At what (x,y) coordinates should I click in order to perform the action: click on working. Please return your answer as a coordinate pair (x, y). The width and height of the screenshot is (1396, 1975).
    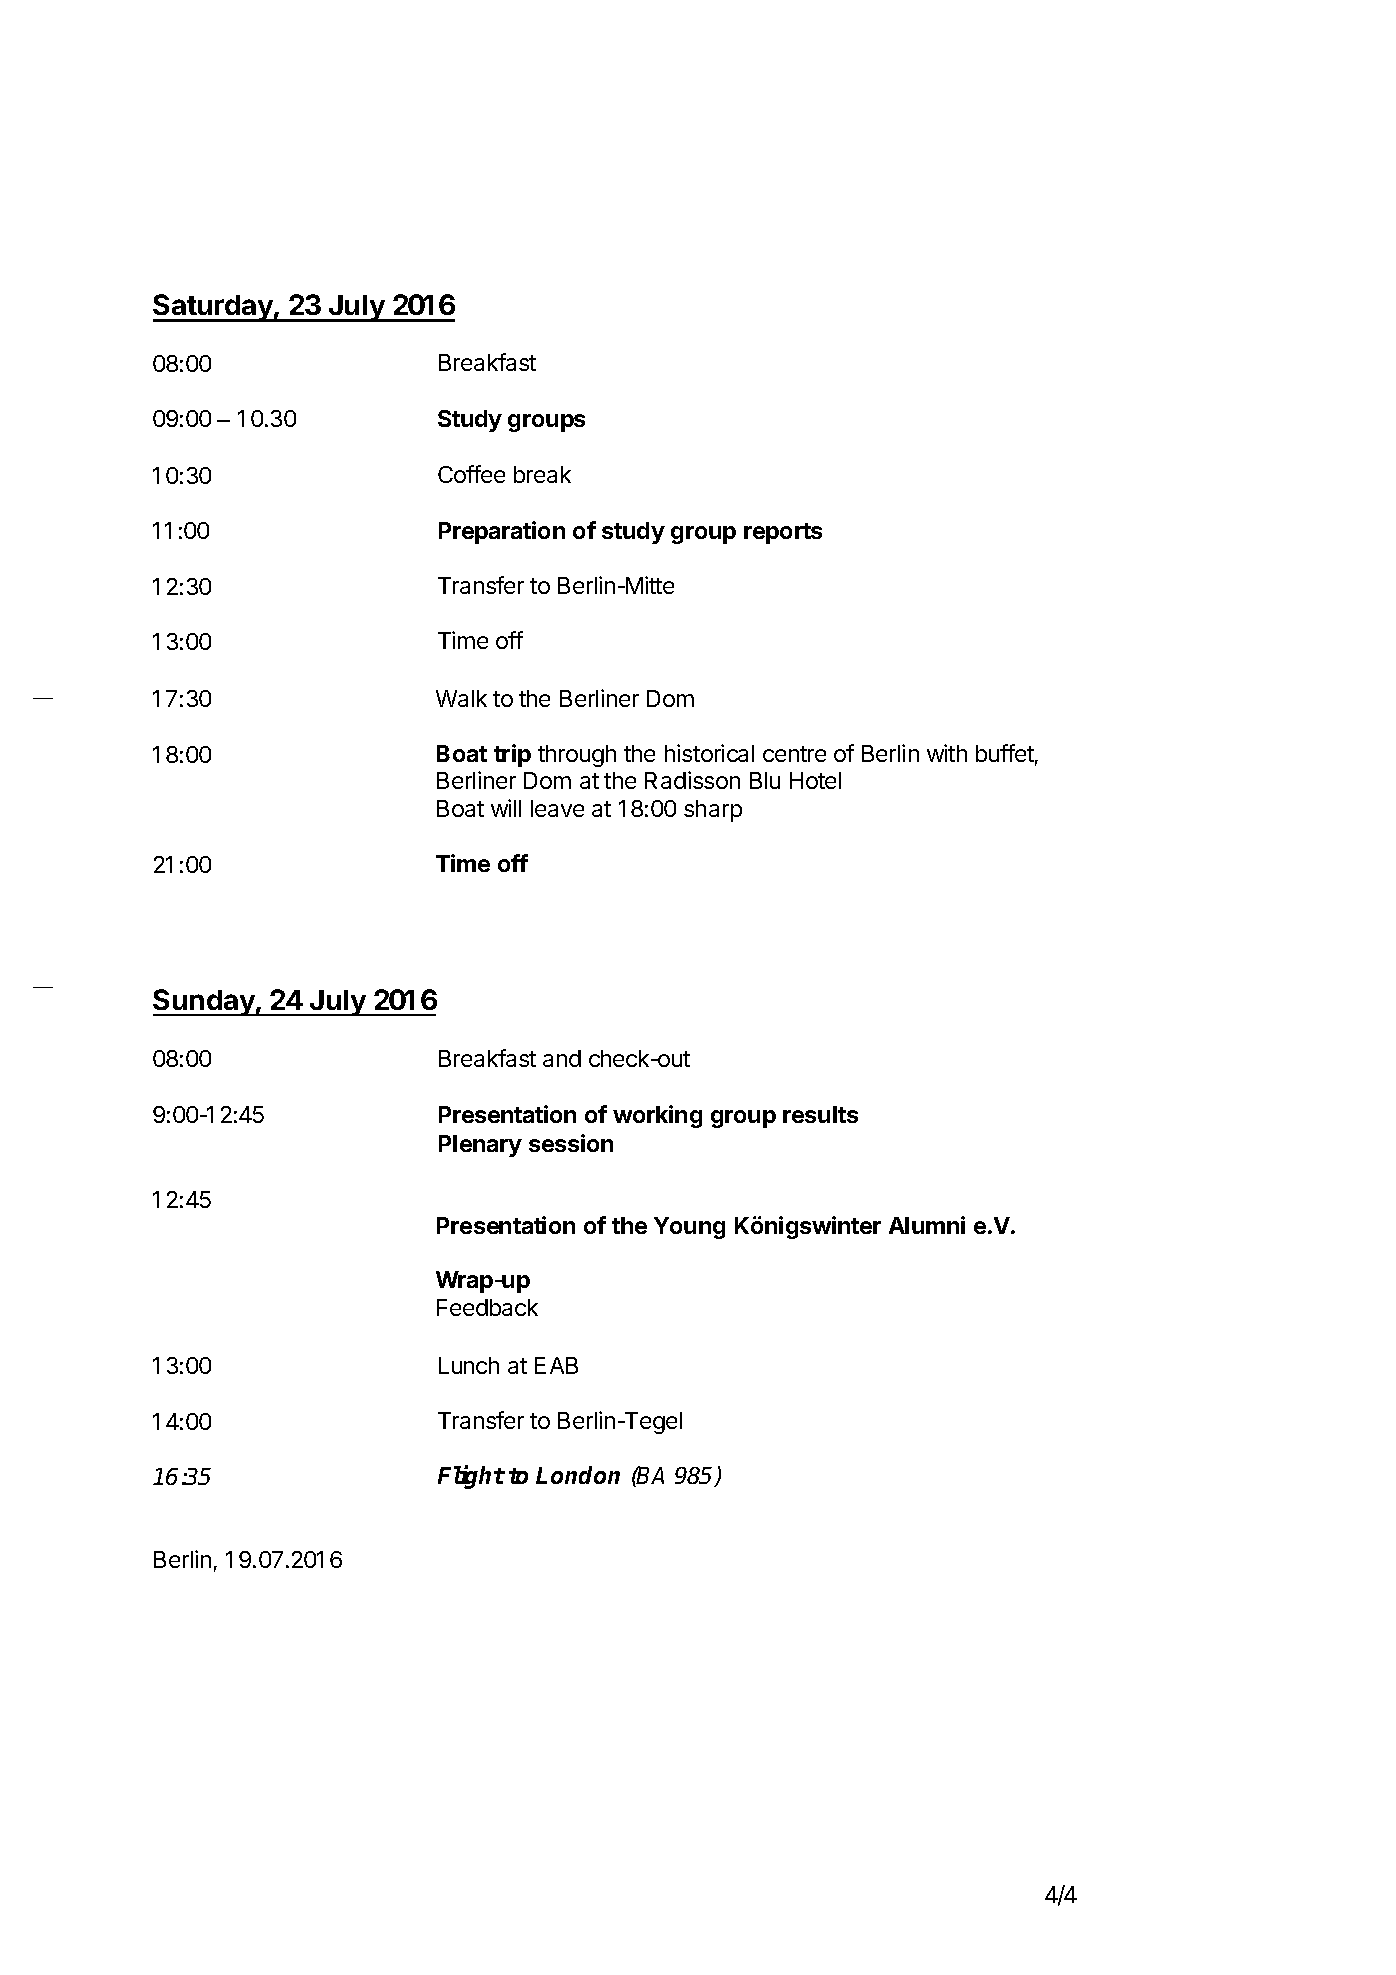
    Looking at the image, I should click on (657, 1116).
